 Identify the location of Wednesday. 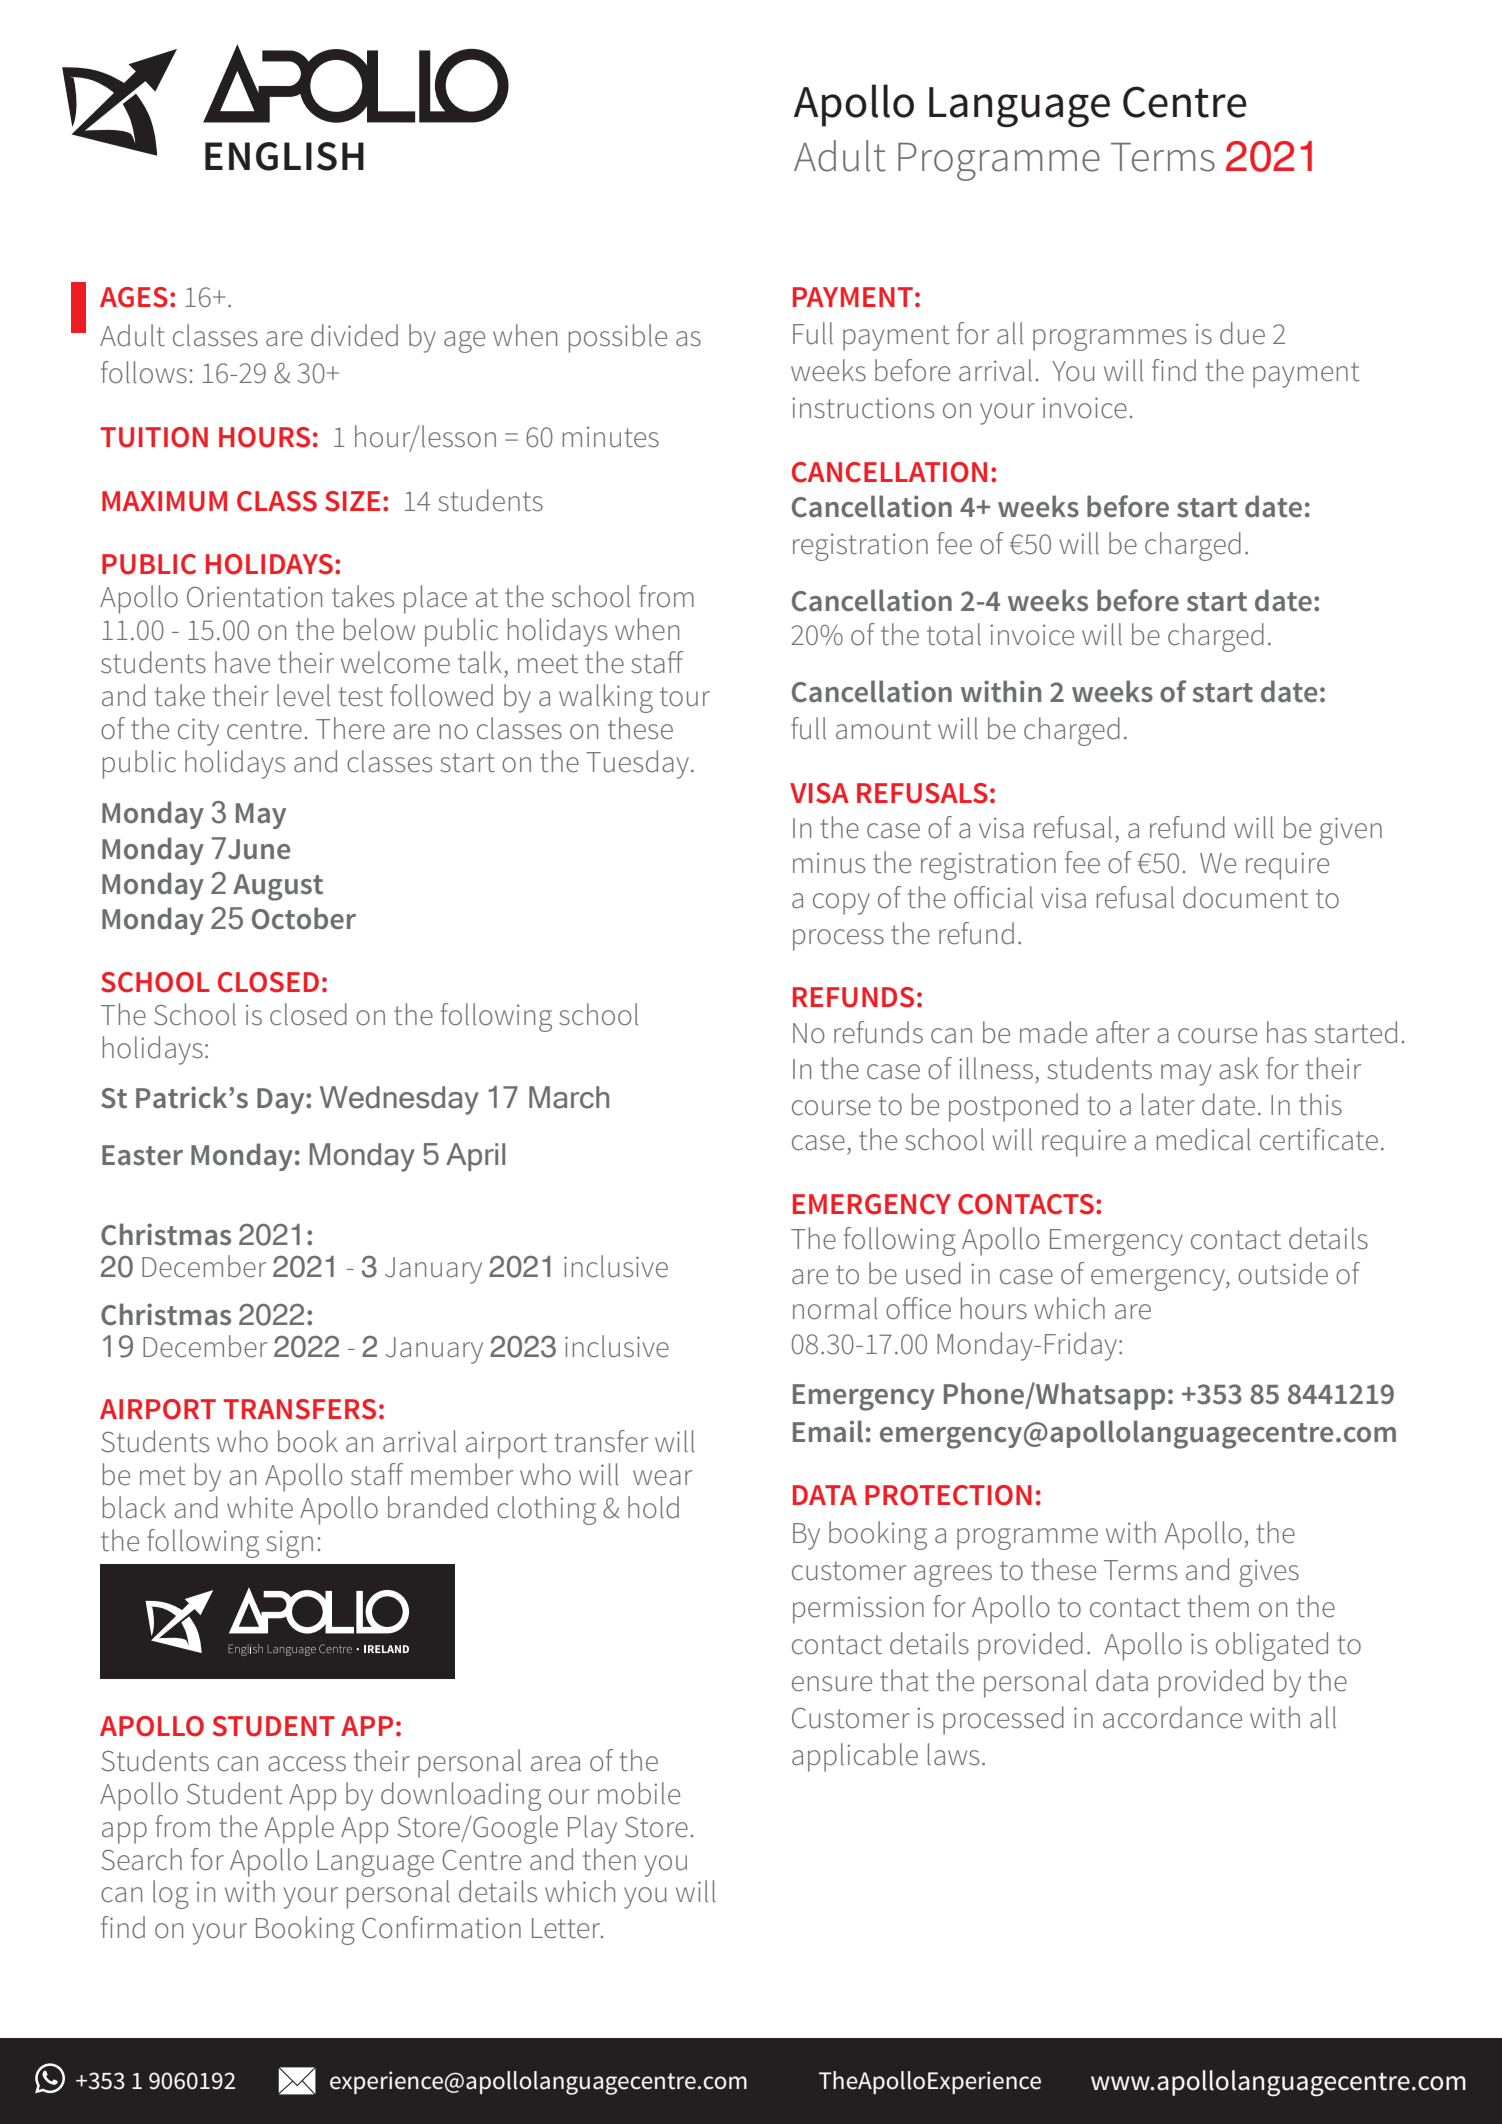
(399, 1100).
